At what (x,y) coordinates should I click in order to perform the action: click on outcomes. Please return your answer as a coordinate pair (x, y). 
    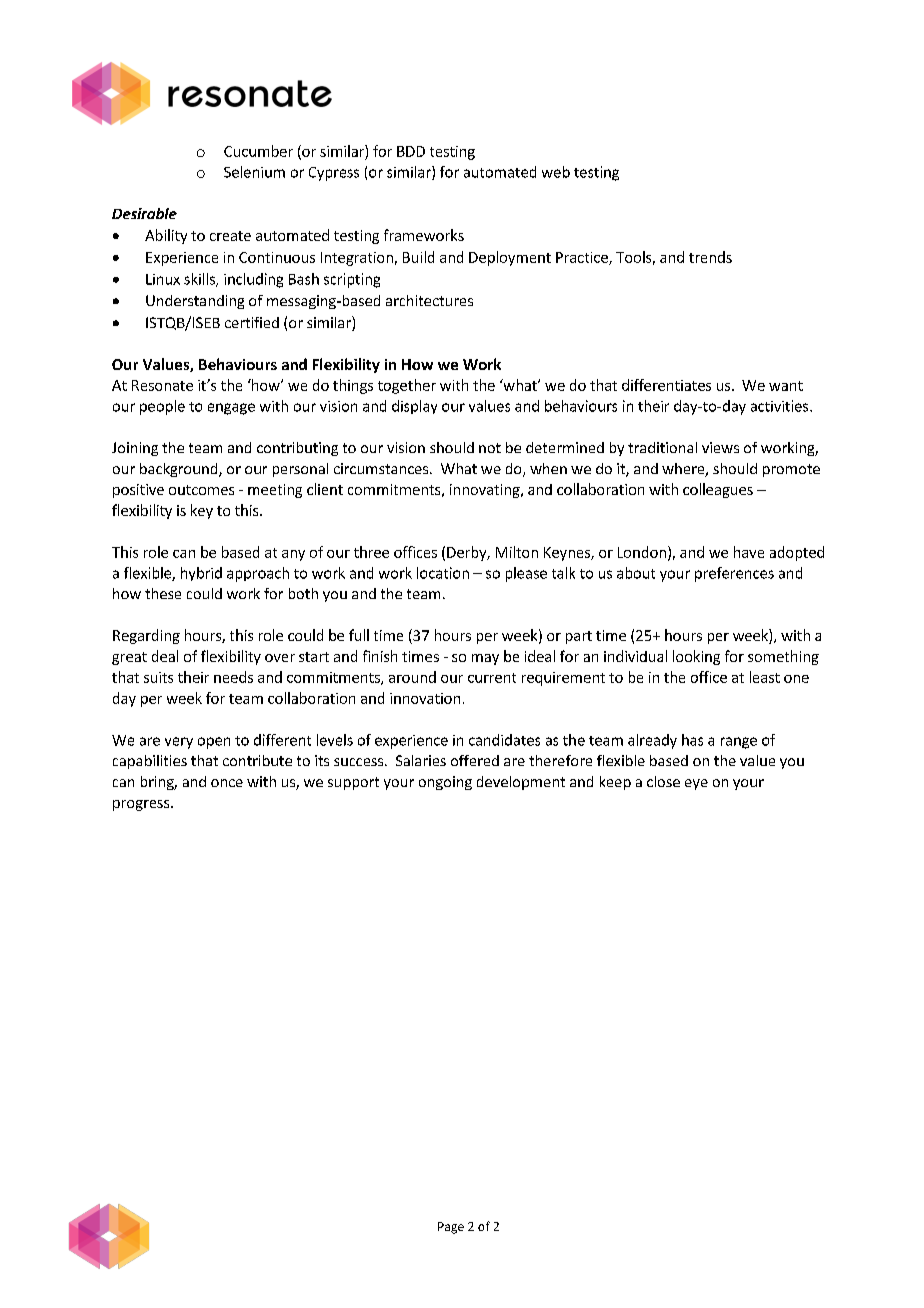
    Looking at the image, I should click on (201, 490).
